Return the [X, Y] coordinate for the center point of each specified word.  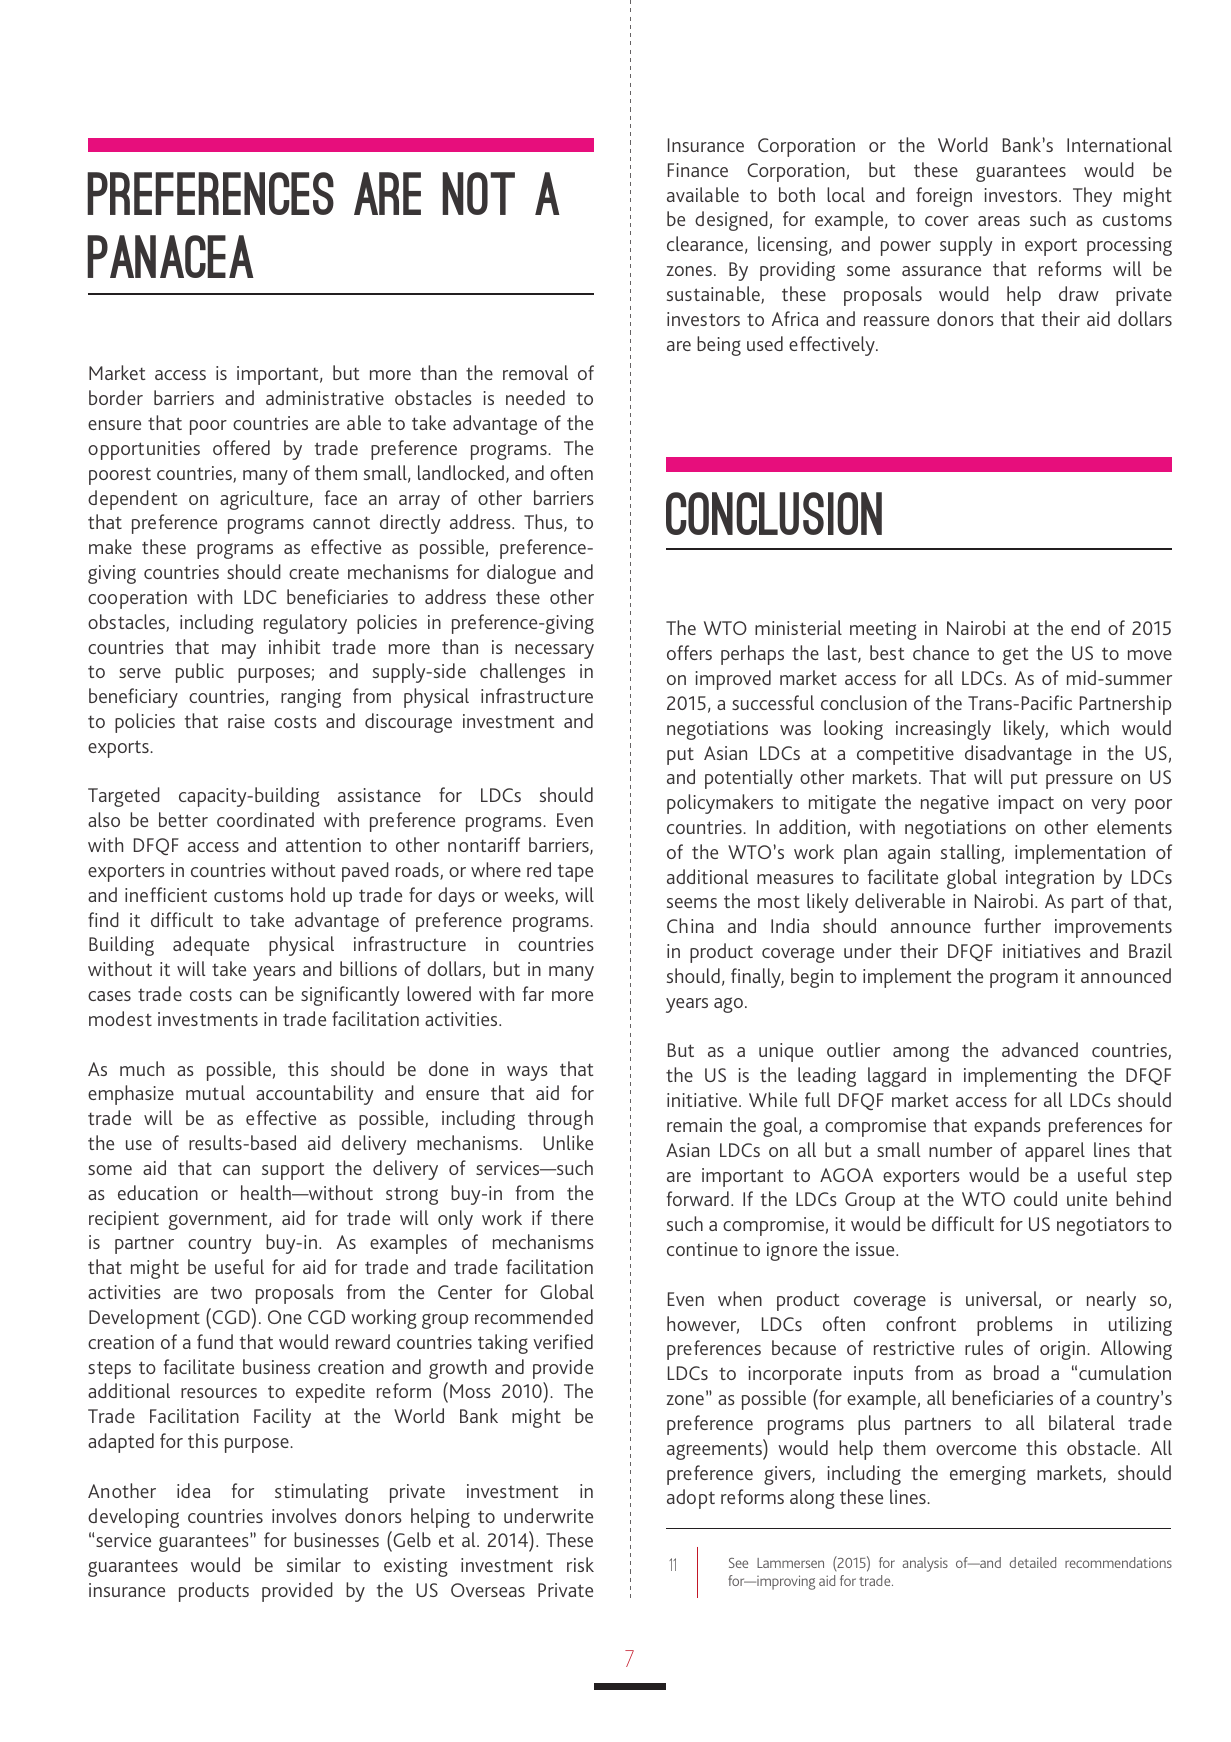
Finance [698, 170]
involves [304, 1515]
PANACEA [170, 256]
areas [999, 221]
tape [575, 873]
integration [1050, 879]
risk [580, 1564]
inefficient [166, 894]
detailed [1032, 1562]
